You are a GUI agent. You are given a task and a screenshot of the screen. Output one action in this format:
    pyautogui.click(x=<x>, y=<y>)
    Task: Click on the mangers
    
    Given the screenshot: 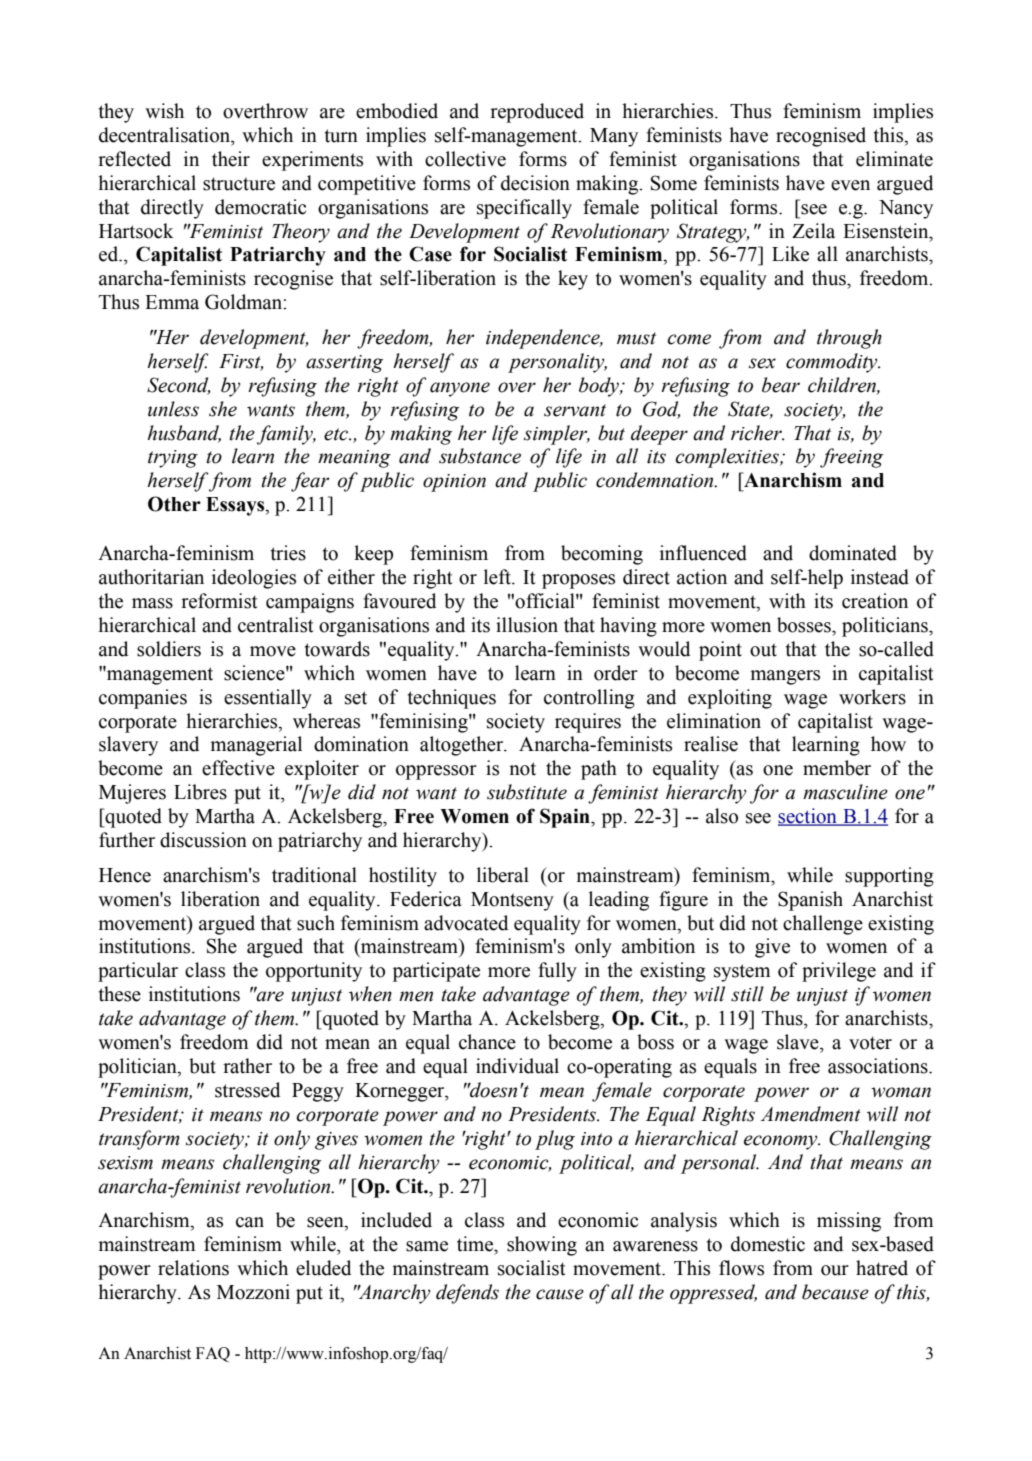 What is the action you would take?
    pyautogui.click(x=785, y=677)
